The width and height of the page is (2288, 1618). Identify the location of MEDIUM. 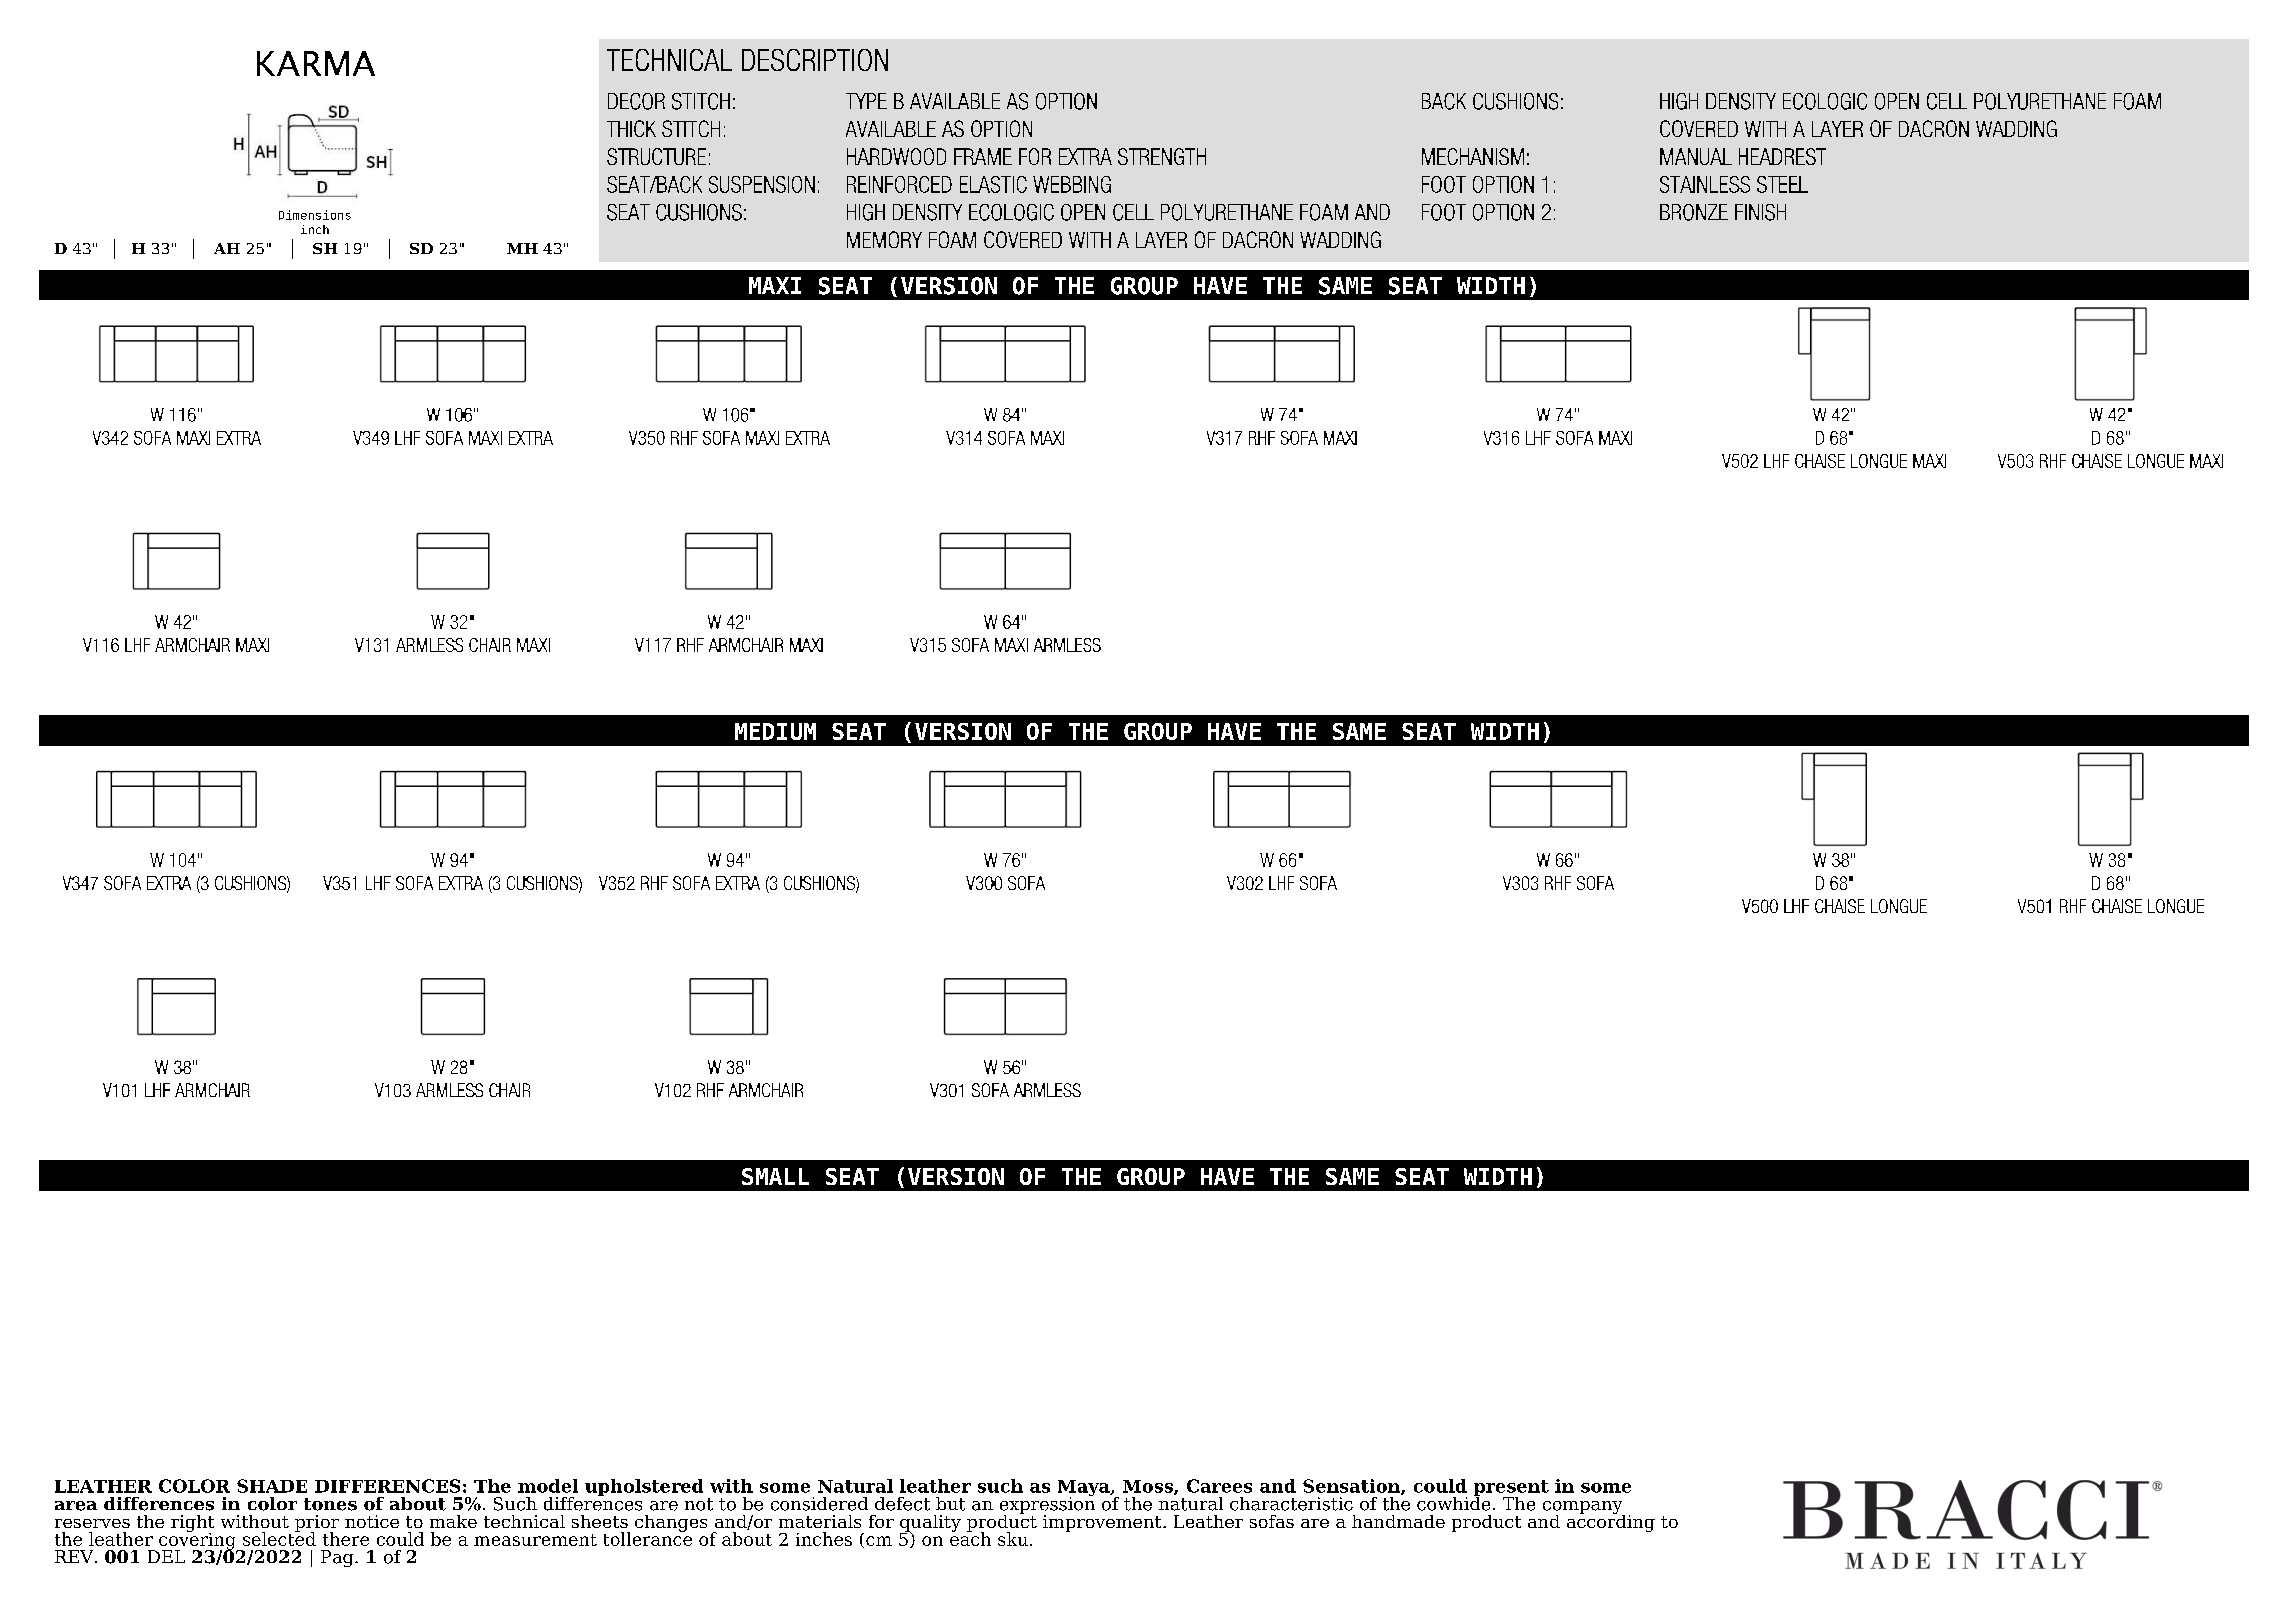
(775, 731).
